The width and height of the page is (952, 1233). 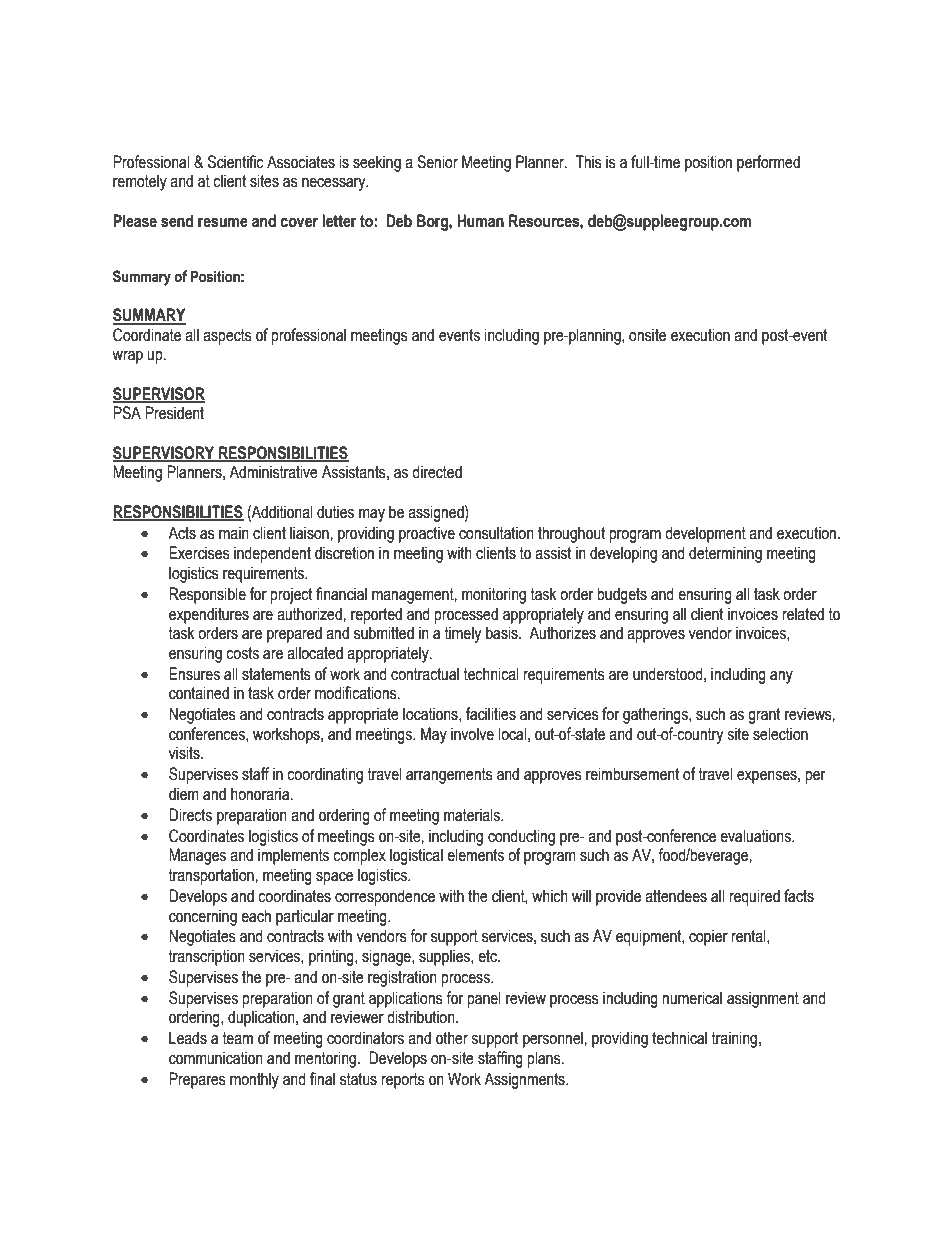 What do you see at coordinates (452, 1038) in the page?
I see `other` at bounding box center [452, 1038].
